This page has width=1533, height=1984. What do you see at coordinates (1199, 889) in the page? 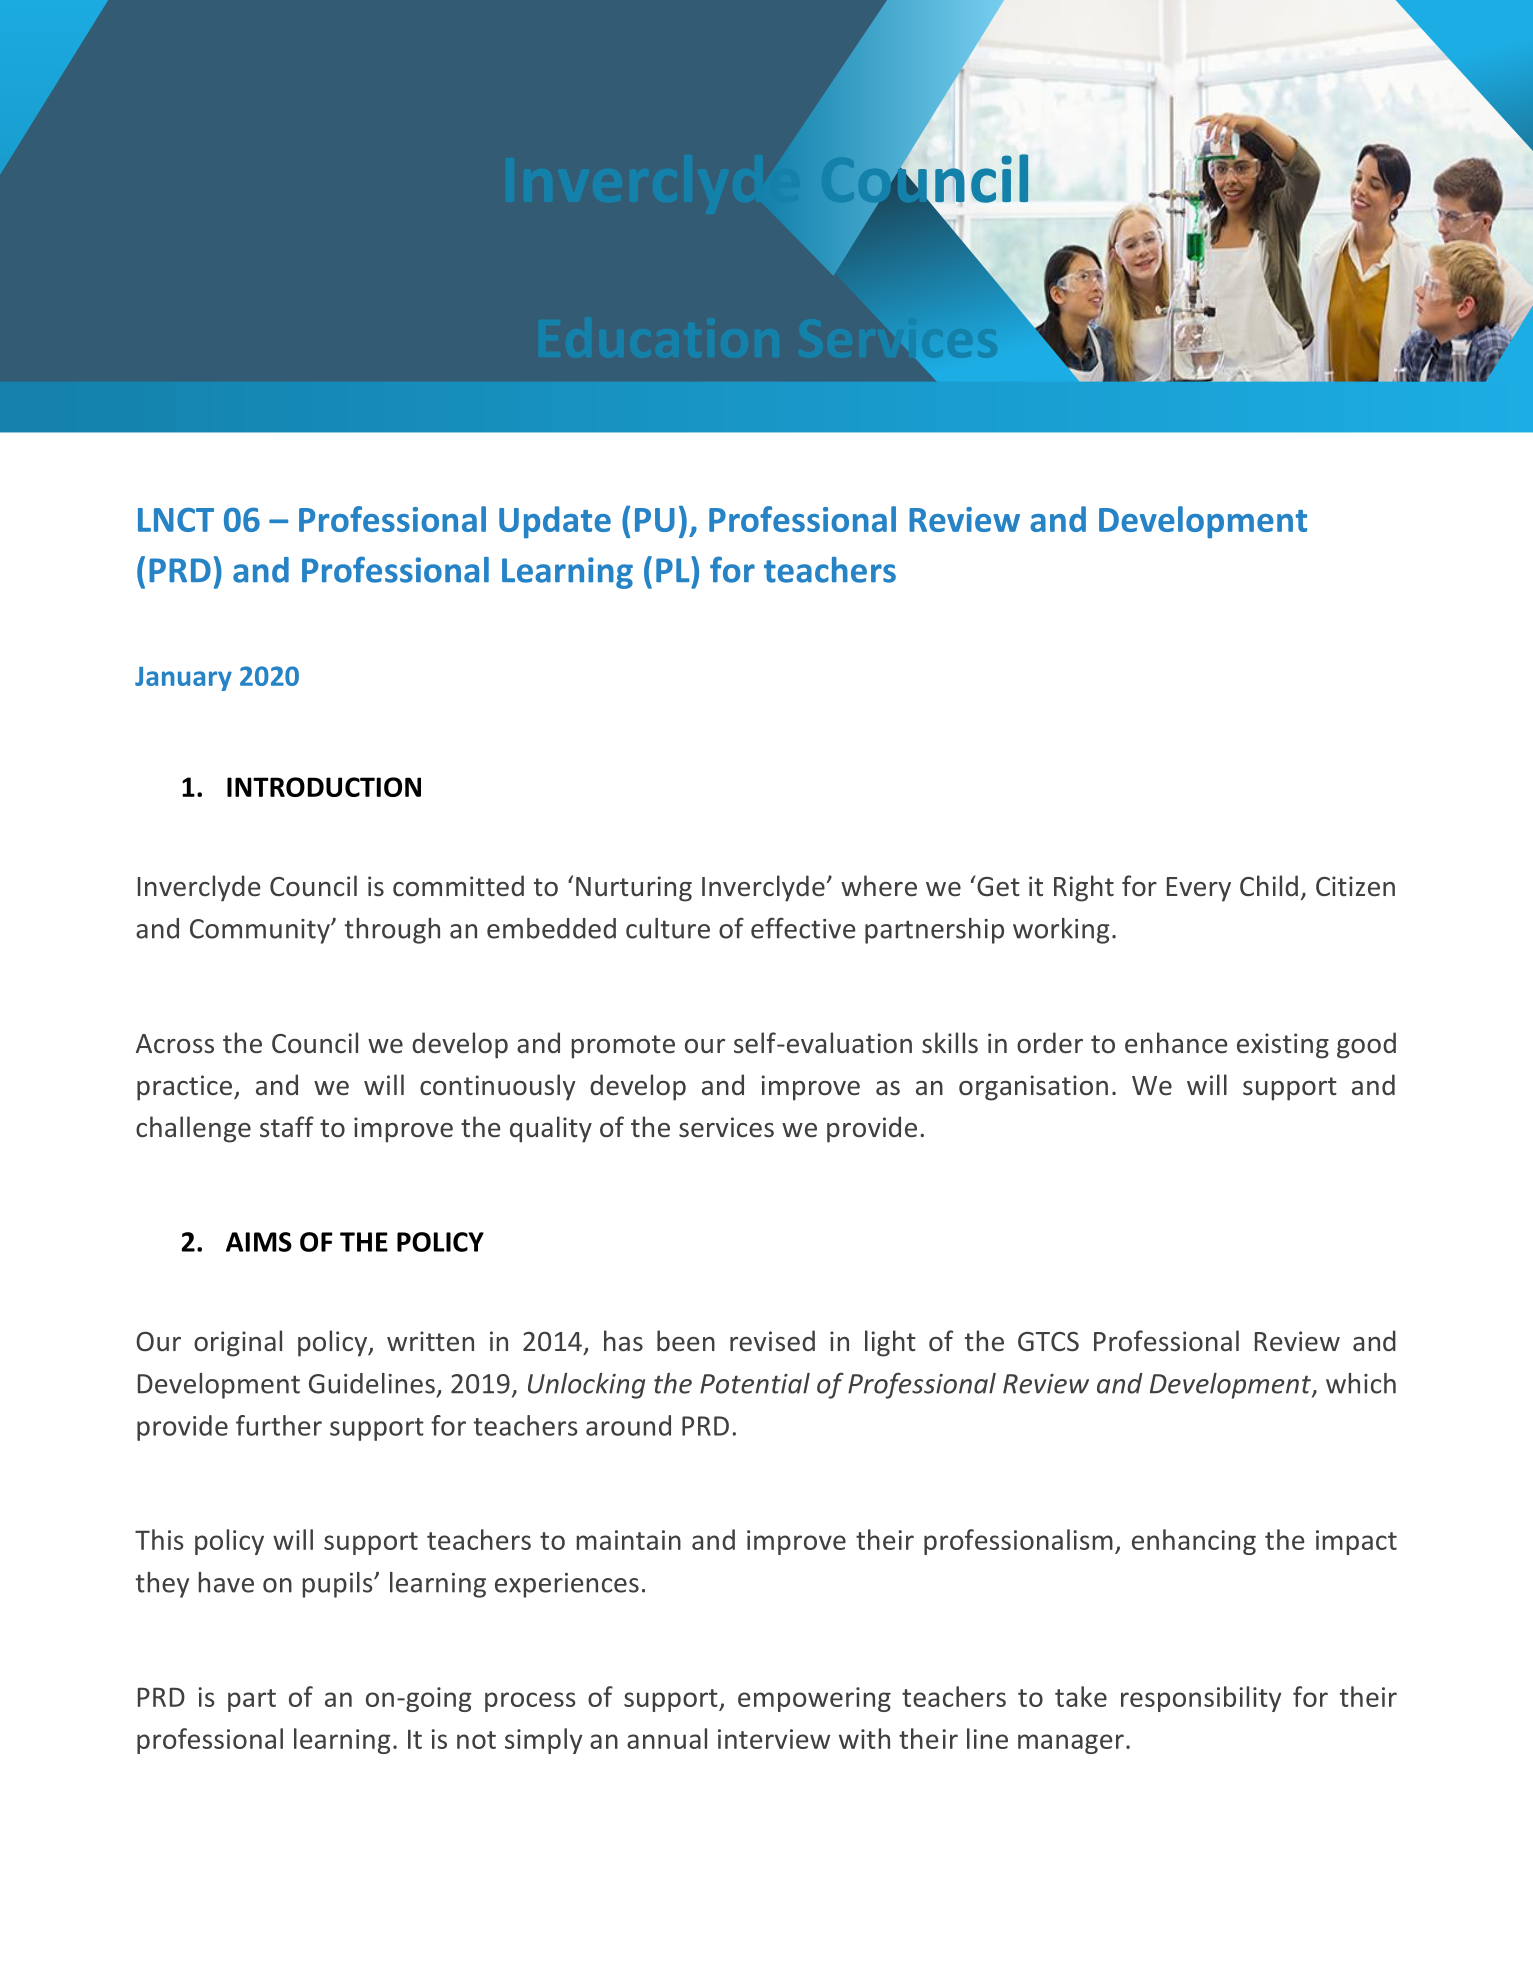
I see `Every` at bounding box center [1199, 889].
